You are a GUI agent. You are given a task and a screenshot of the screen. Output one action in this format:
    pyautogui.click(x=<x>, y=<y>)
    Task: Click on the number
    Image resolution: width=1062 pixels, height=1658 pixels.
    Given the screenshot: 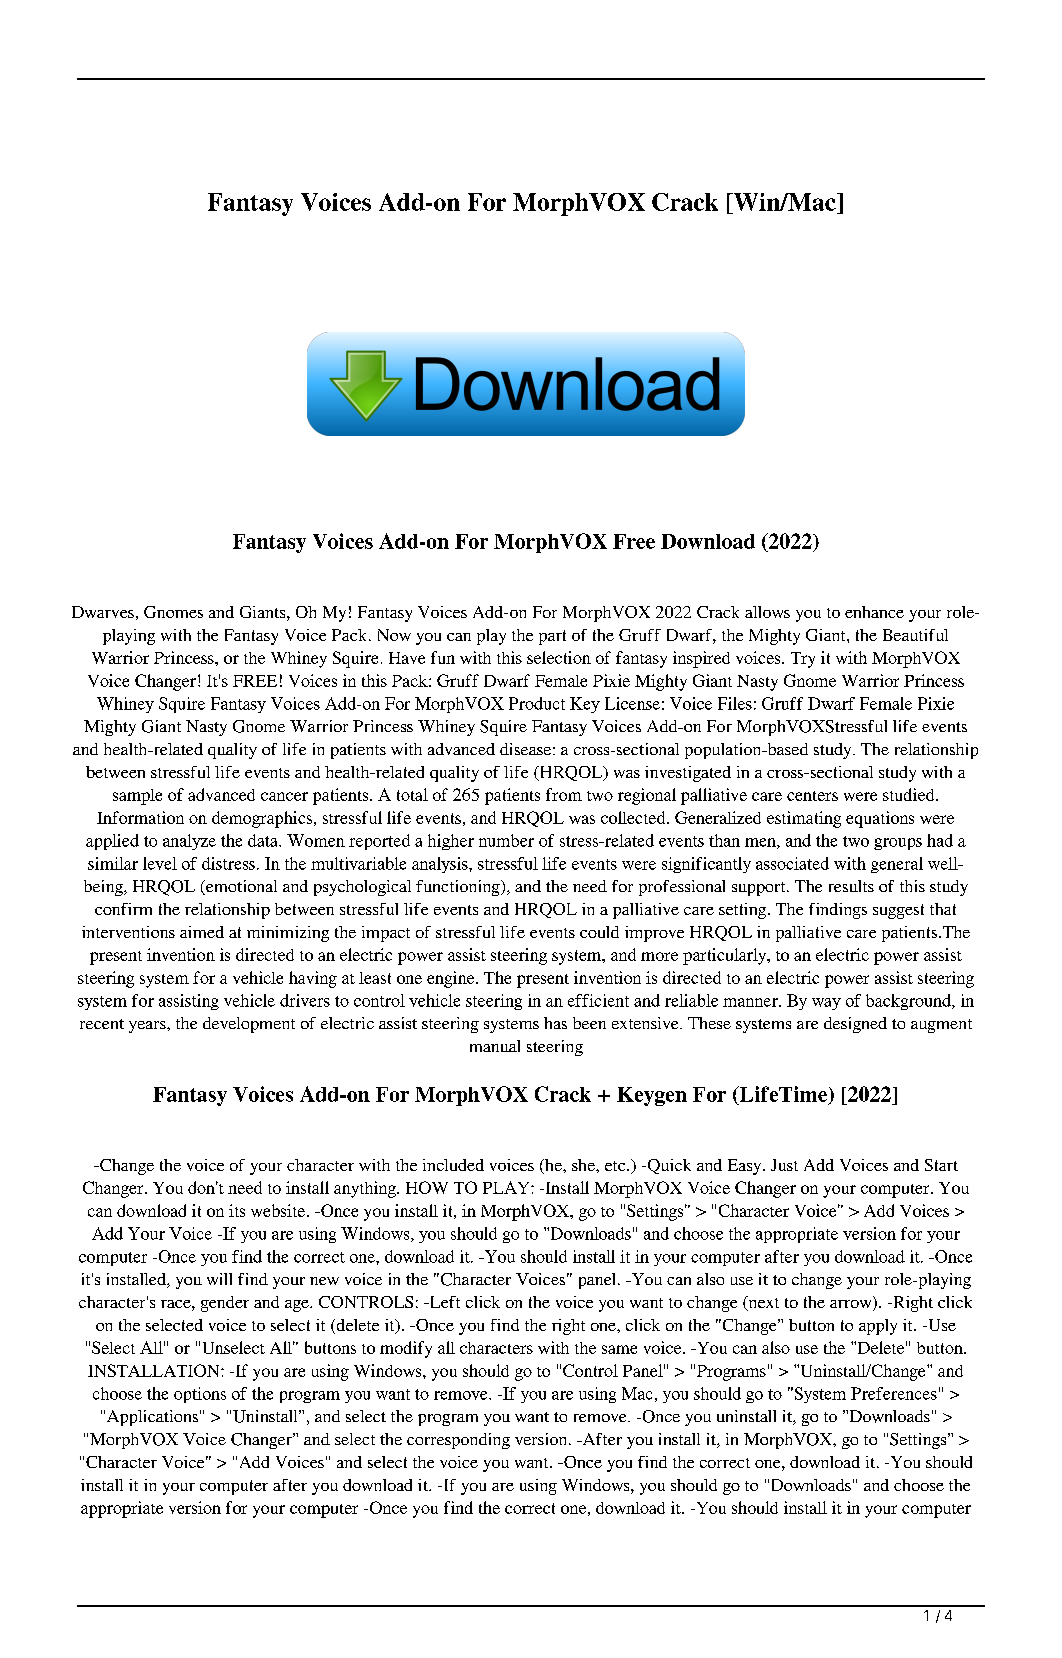 What is the action you would take?
    pyautogui.click(x=506, y=840)
